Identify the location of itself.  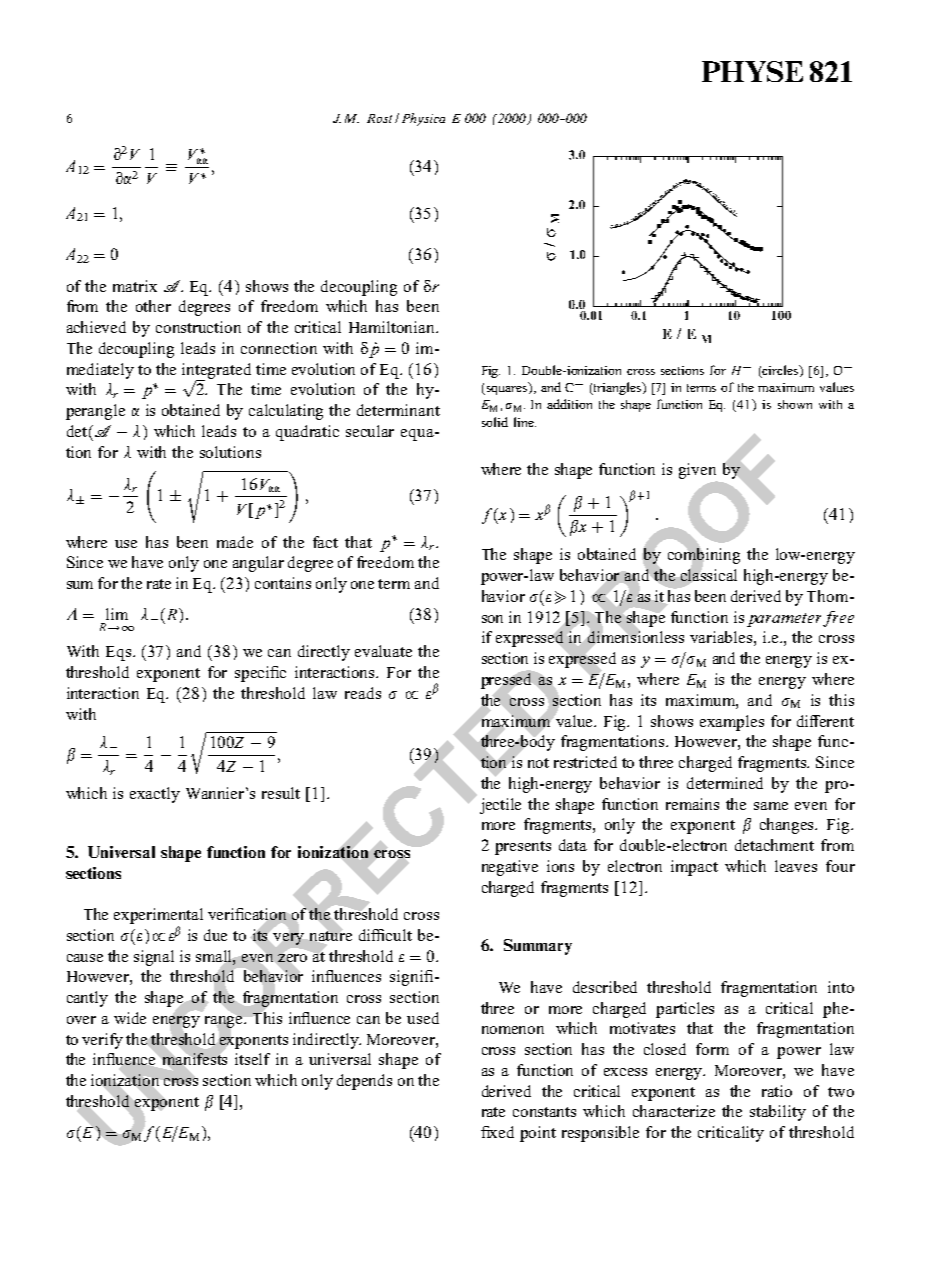
(252, 1059).
